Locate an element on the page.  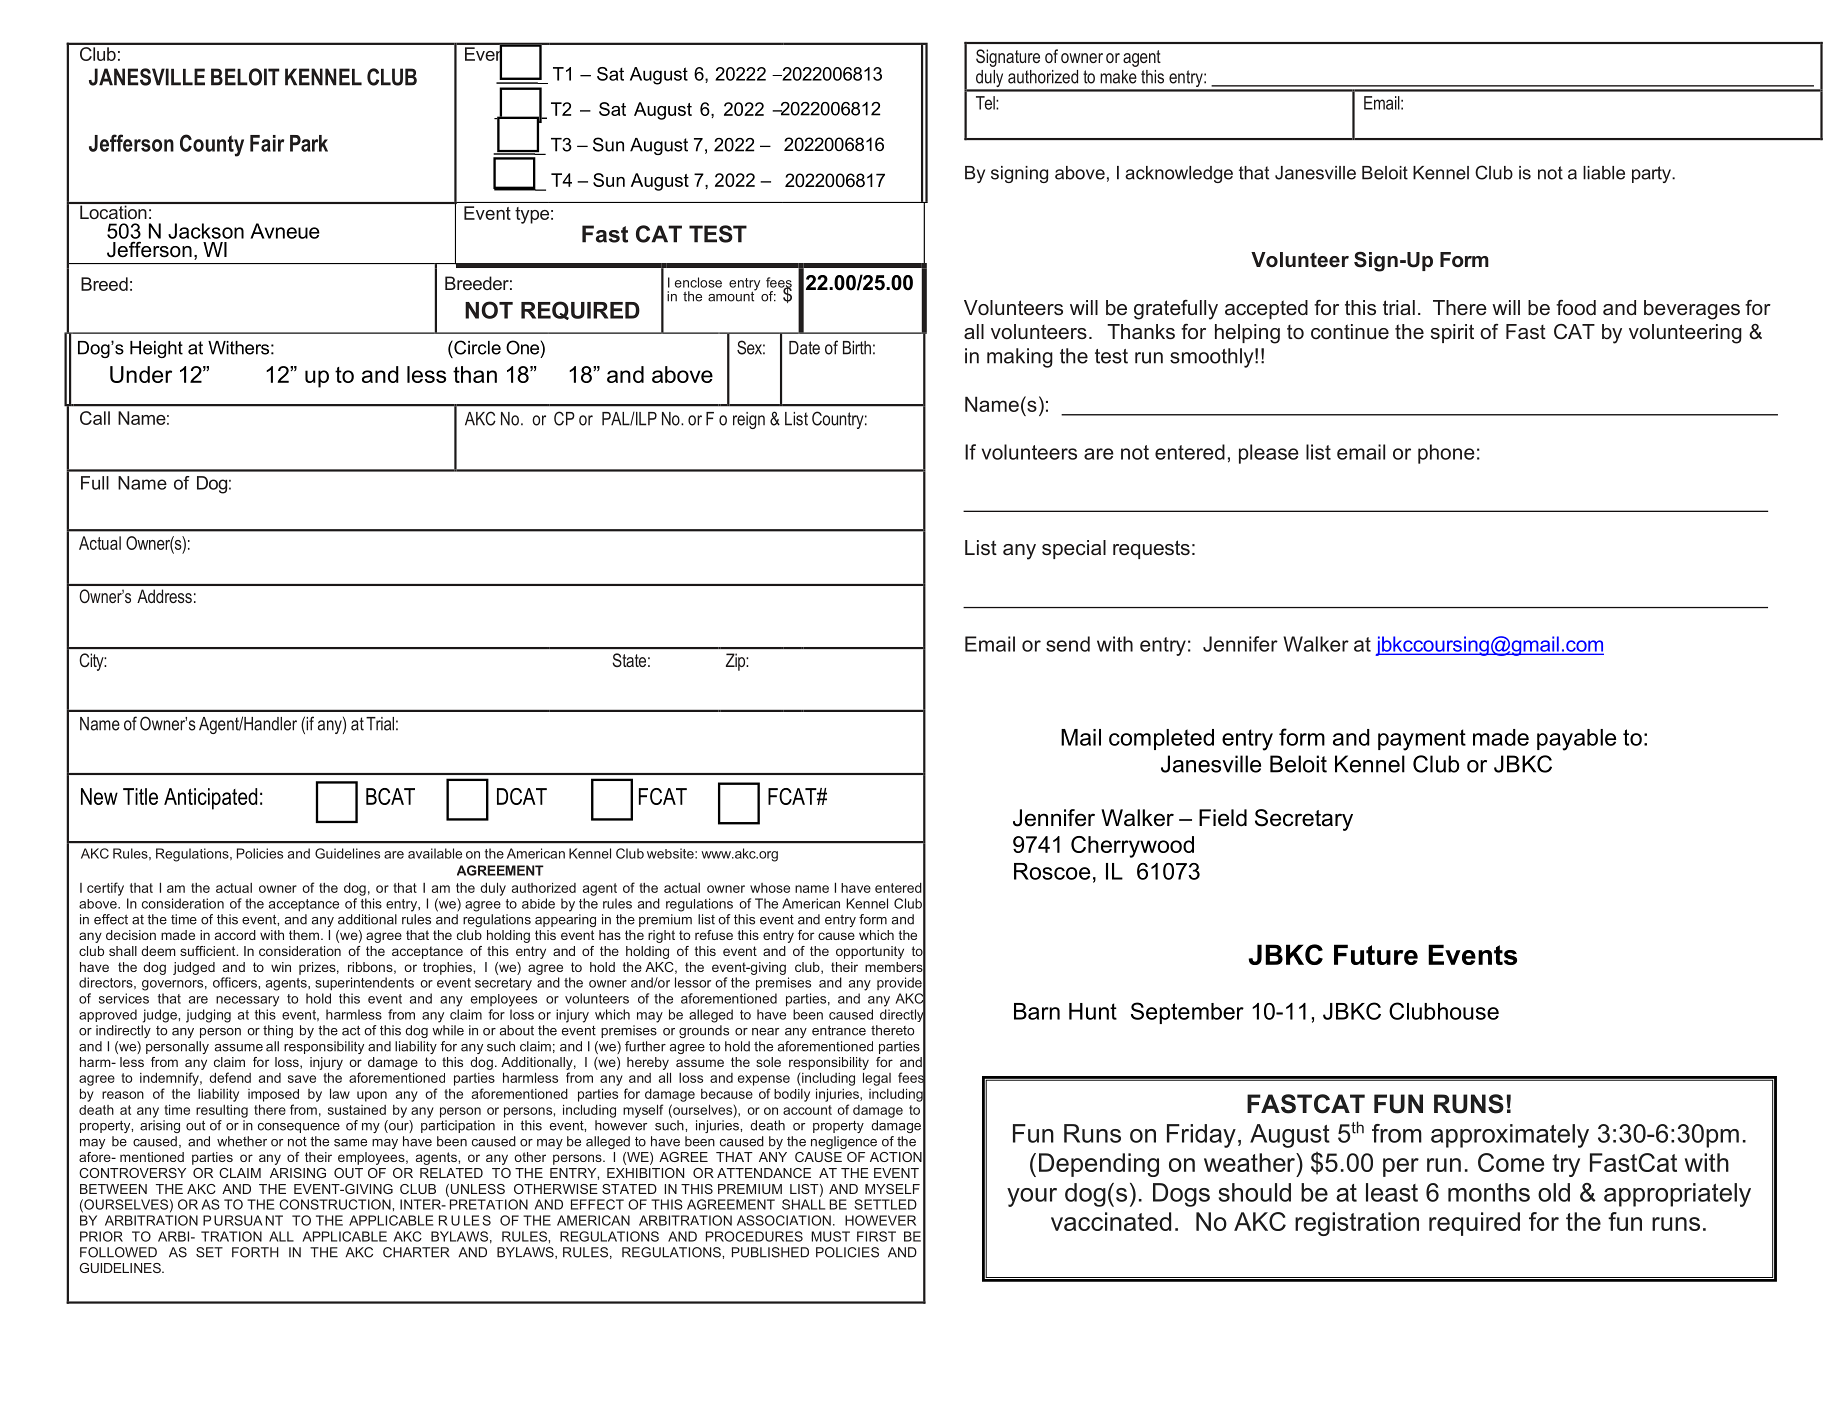
them is located at coordinates (304, 935).
